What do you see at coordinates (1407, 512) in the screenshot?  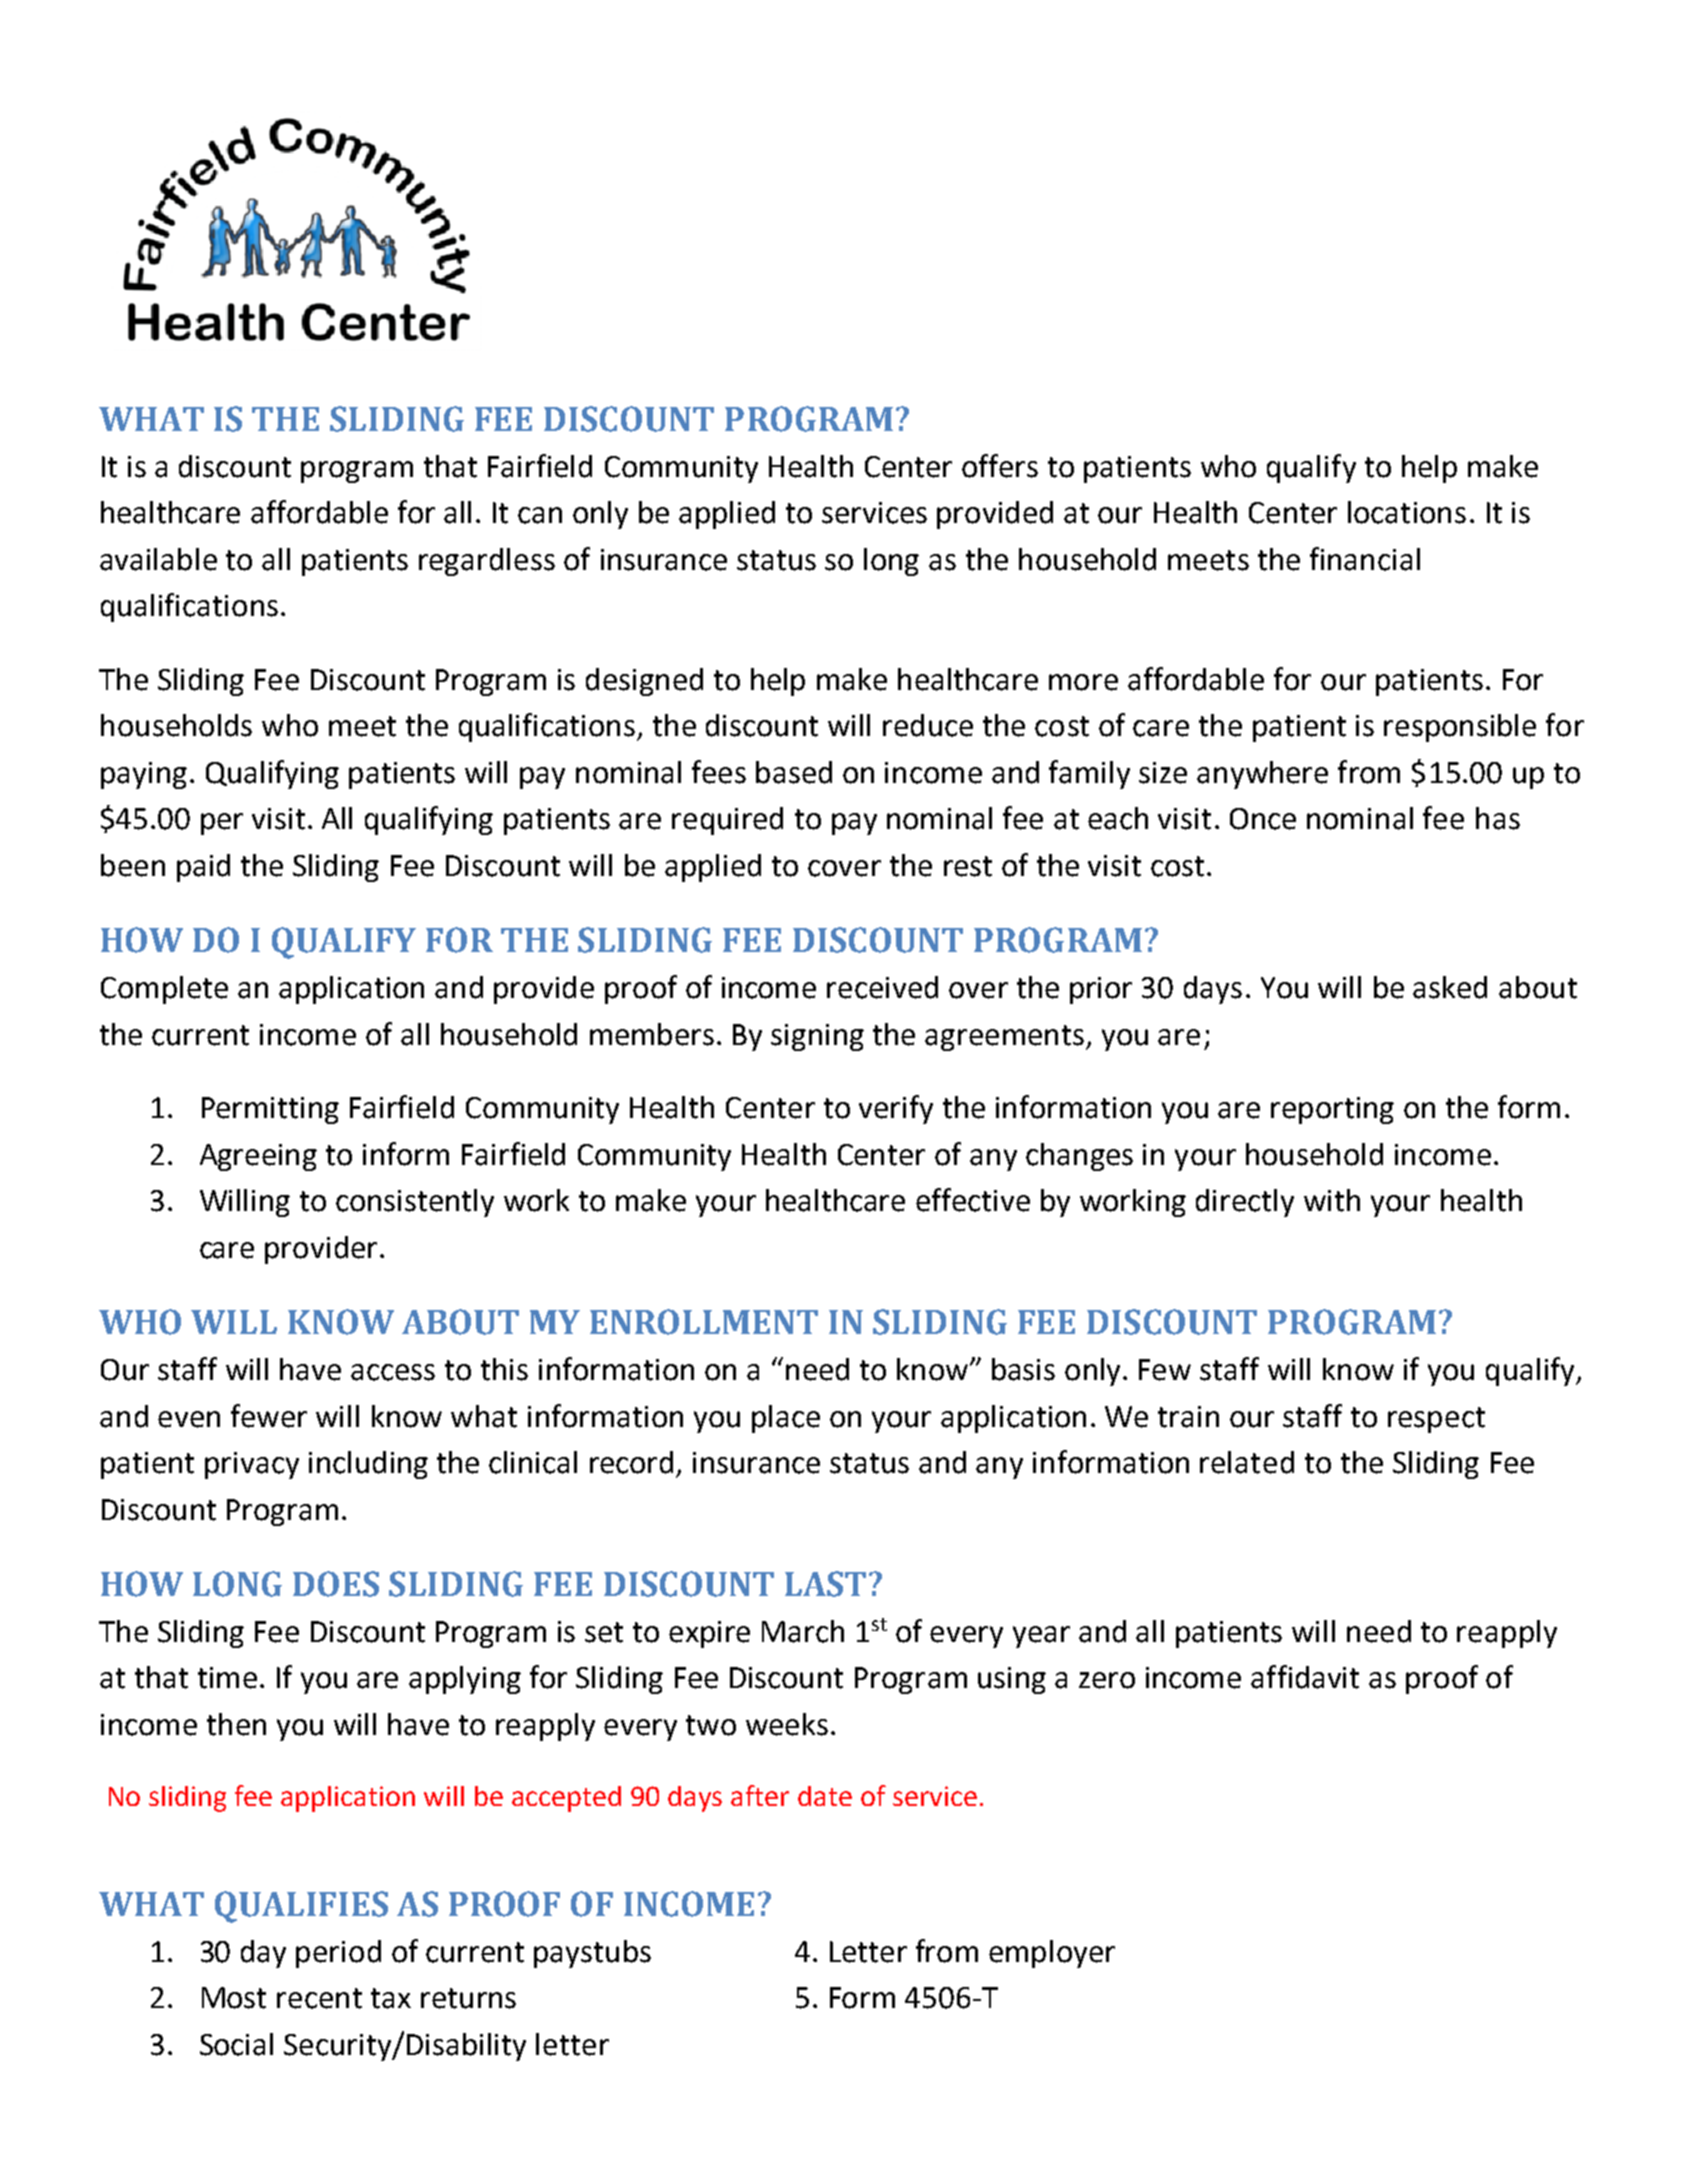 I see `locations` at bounding box center [1407, 512].
